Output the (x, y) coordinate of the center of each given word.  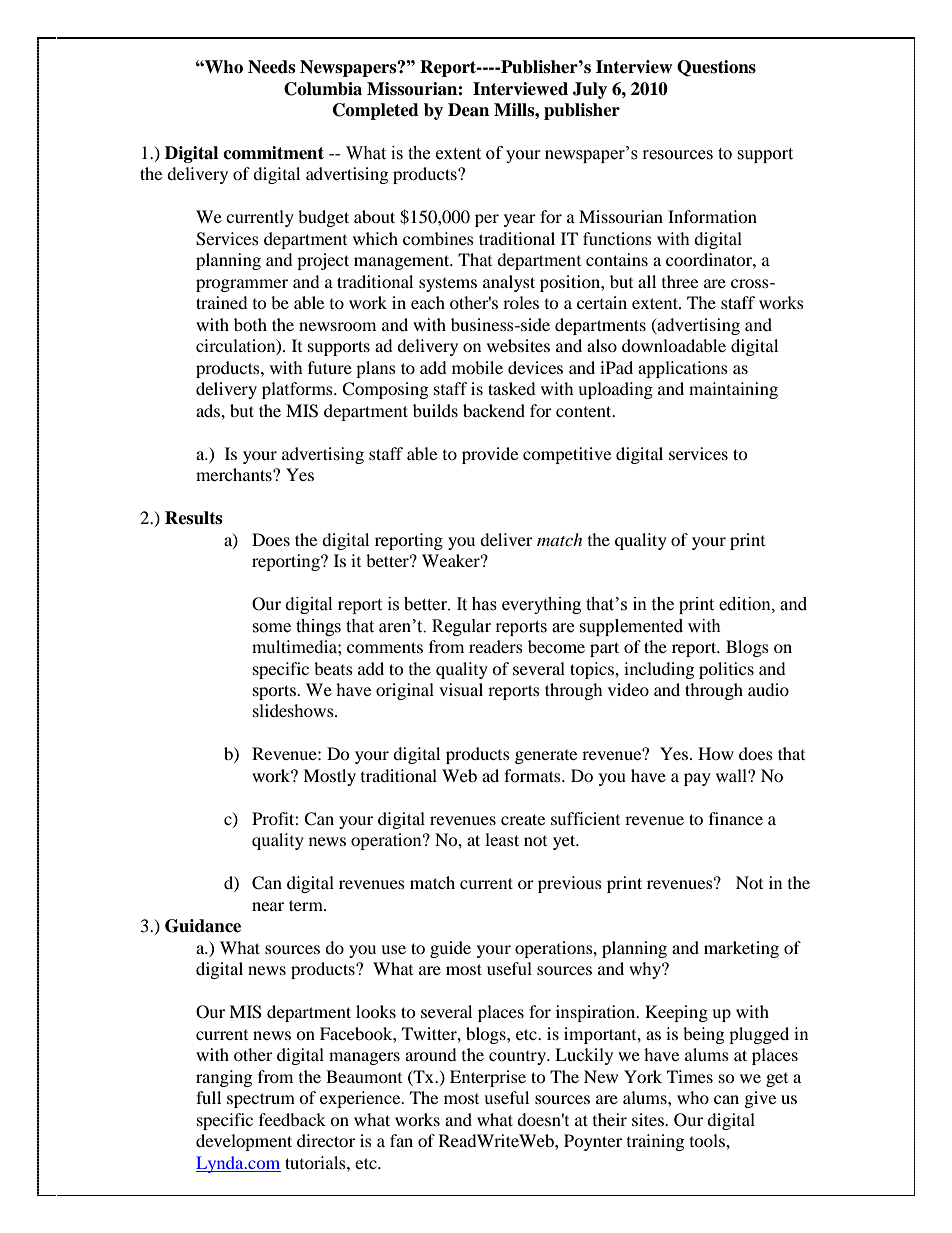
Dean (468, 110)
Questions (716, 68)
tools (708, 1140)
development (244, 1142)
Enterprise (488, 1078)
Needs (271, 67)
